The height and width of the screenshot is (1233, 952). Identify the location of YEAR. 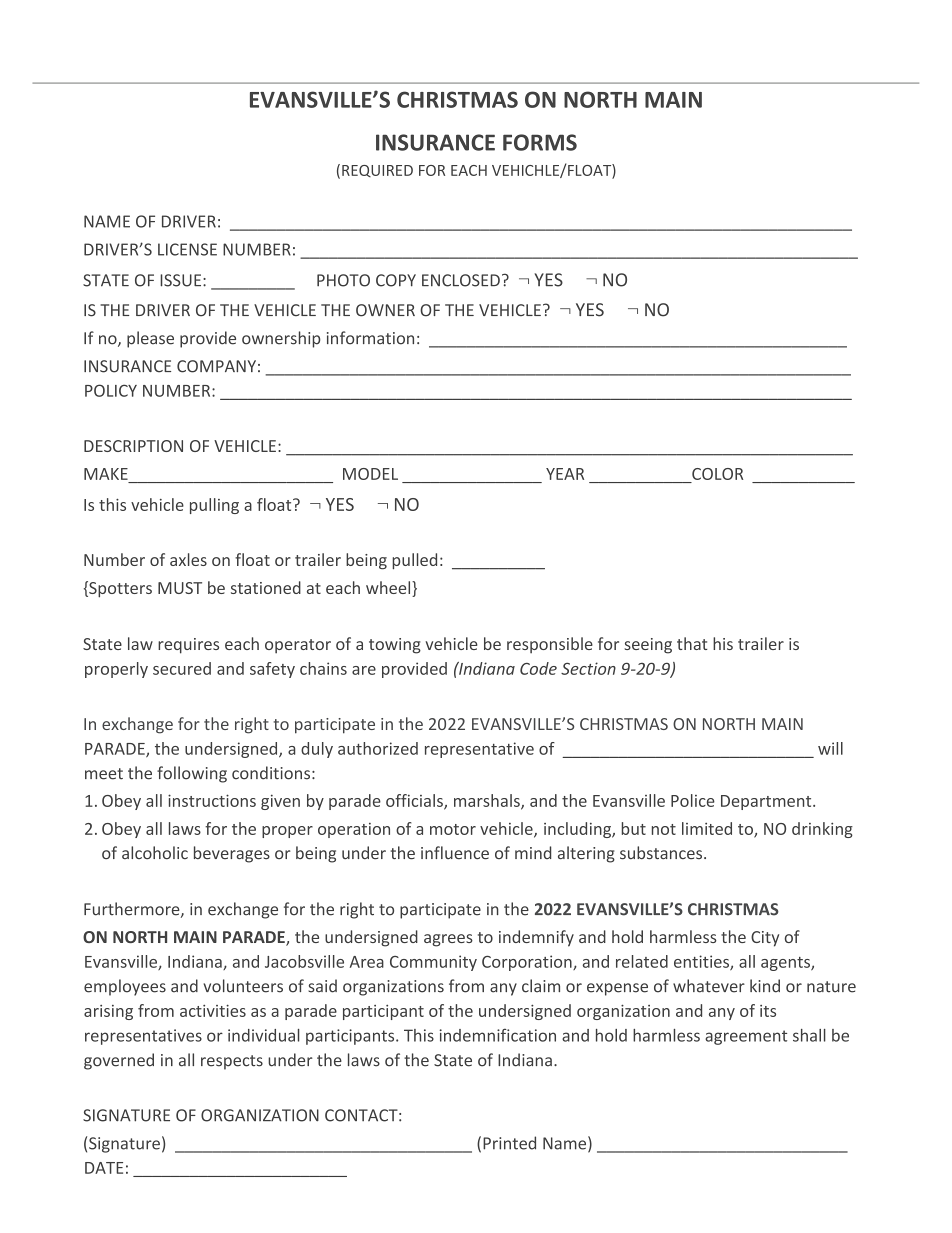
(565, 474).
